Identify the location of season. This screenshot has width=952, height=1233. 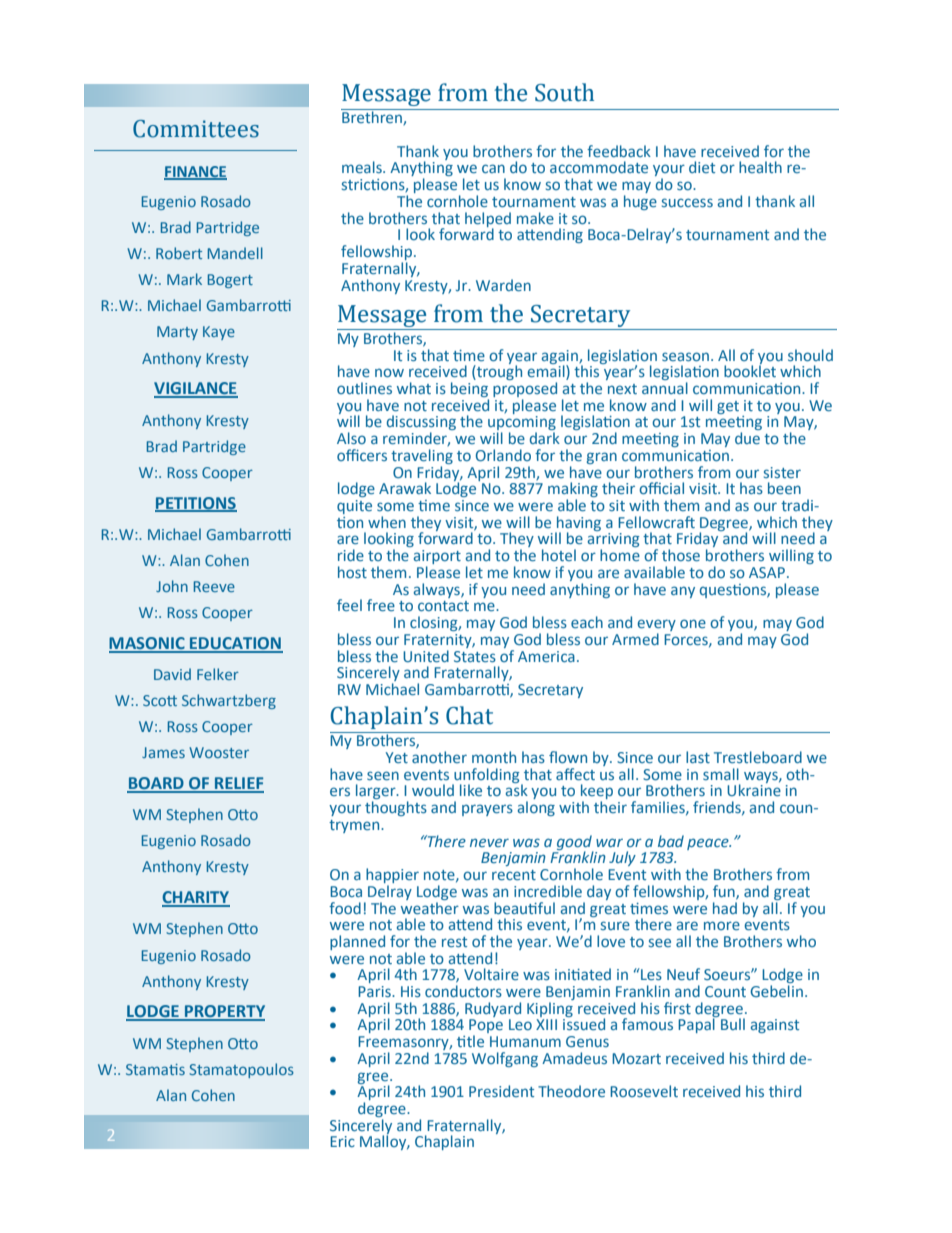
(685, 356).
